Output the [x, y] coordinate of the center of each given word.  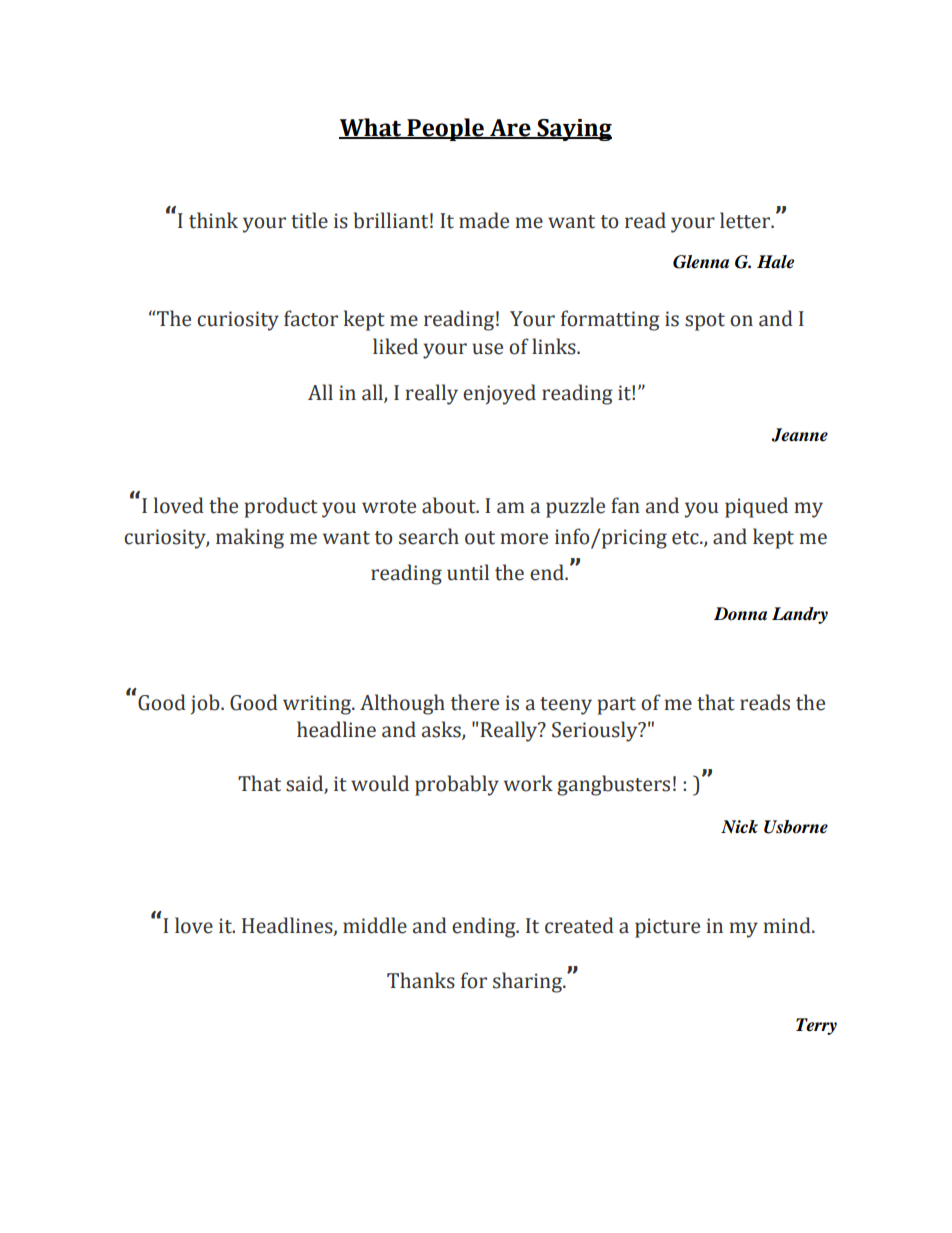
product [281, 507]
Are [510, 128]
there [475, 702]
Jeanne [799, 435]
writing [318, 705]
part [616, 706]
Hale [775, 262]
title [309, 220]
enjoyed [499, 394]
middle [375, 925]
